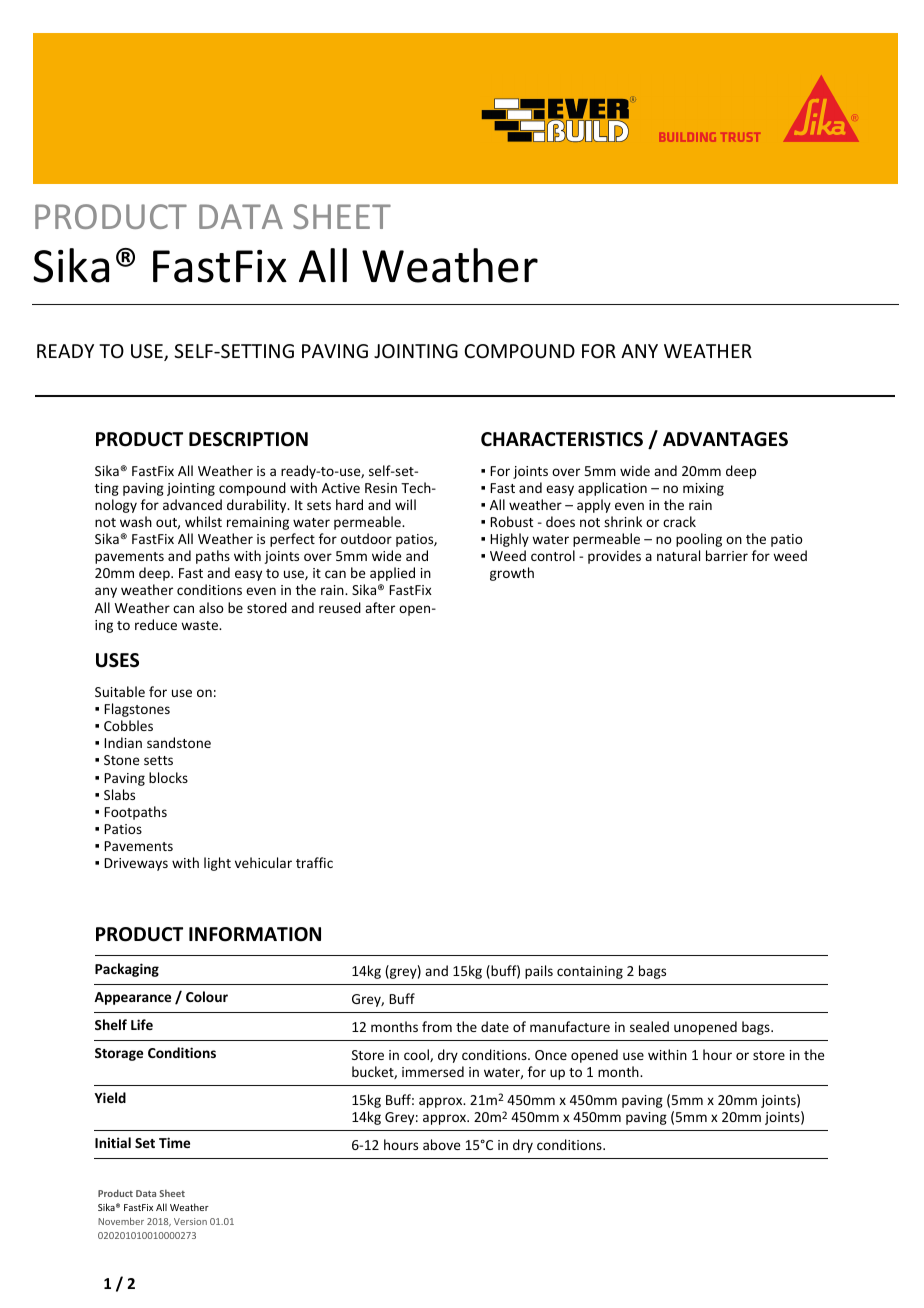 The height and width of the image is (1308, 924). What do you see at coordinates (678, 555) in the image?
I see `natural` at bounding box center [678, 555].
